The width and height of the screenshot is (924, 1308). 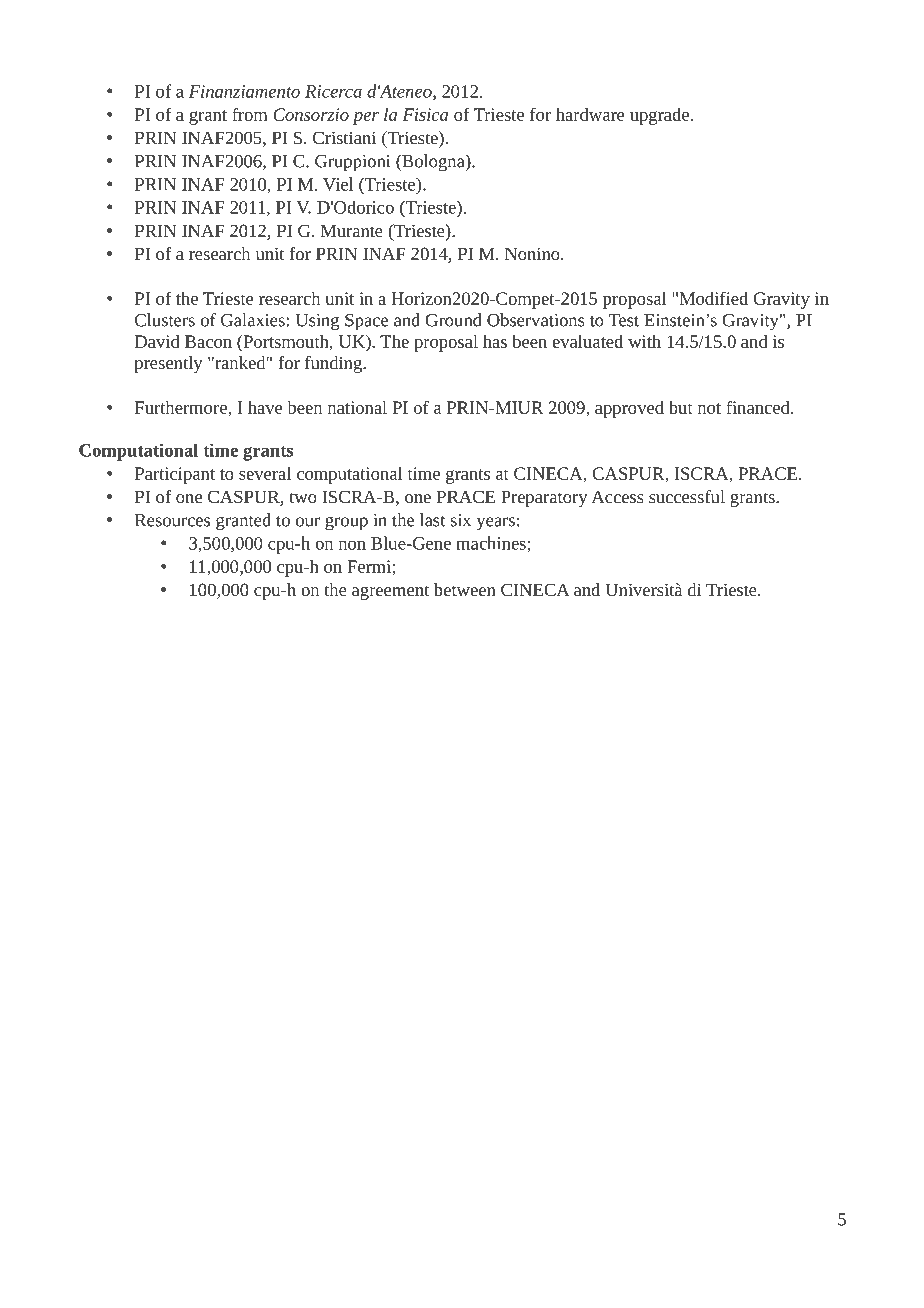 I want to click on between, so click(x=465, y=589).
